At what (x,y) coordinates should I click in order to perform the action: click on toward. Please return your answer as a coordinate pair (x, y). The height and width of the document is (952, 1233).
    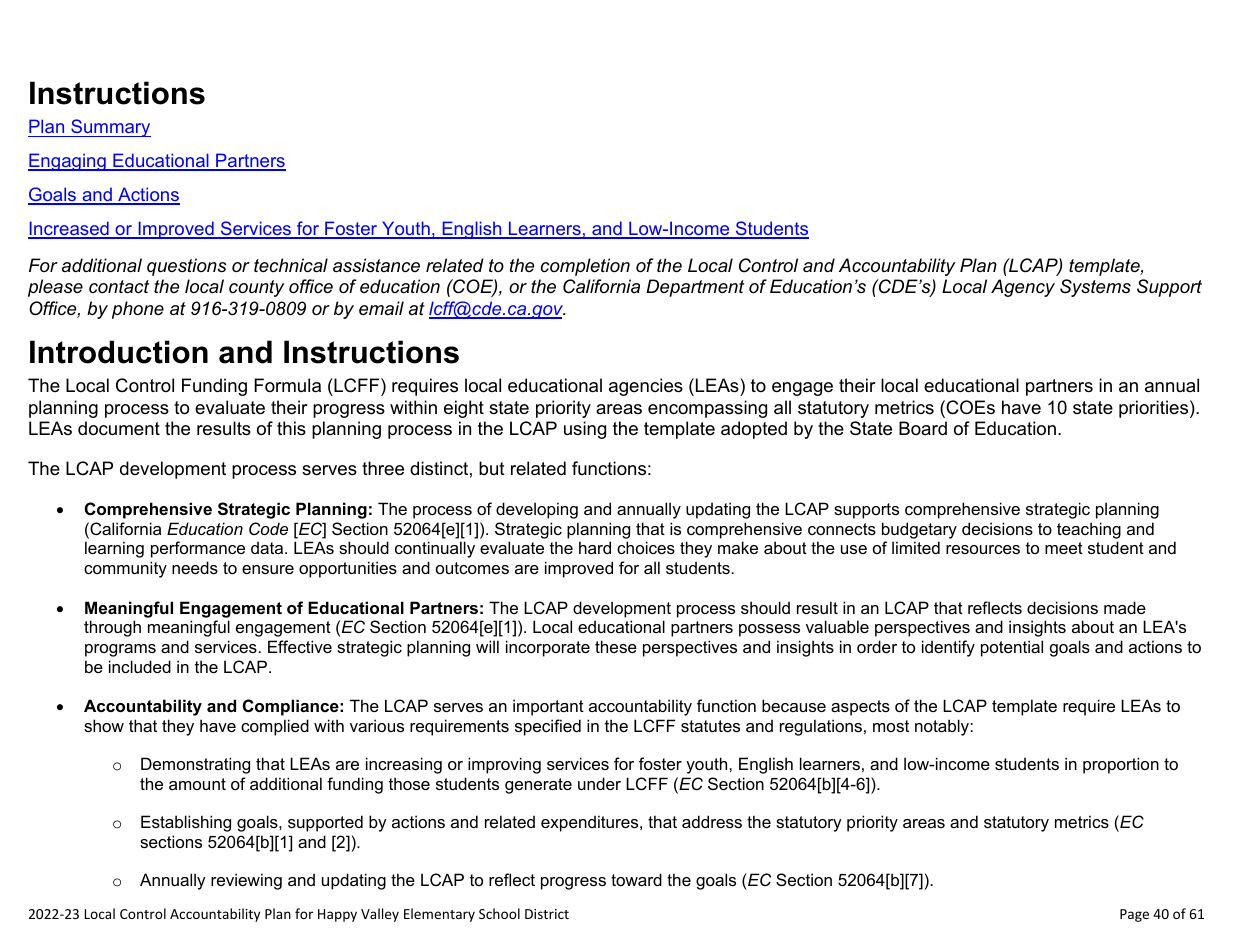
    Looking at the image, I should click on (636, 879).
